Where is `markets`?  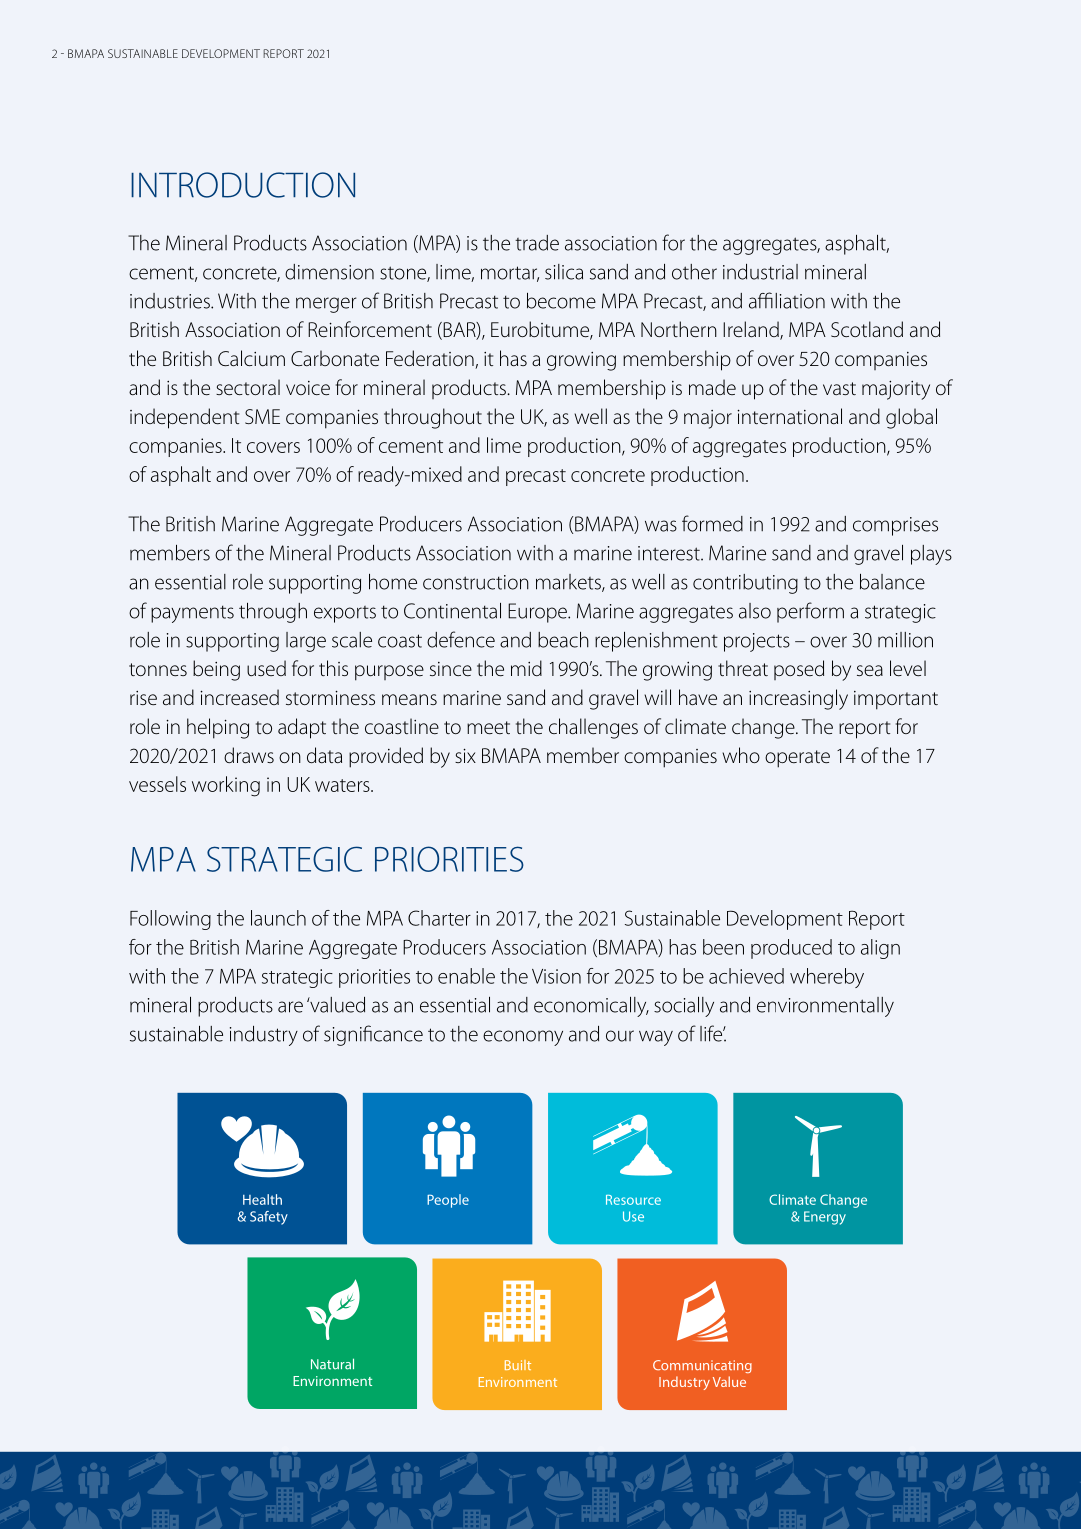
markets is located at coordinates (569, 583).
